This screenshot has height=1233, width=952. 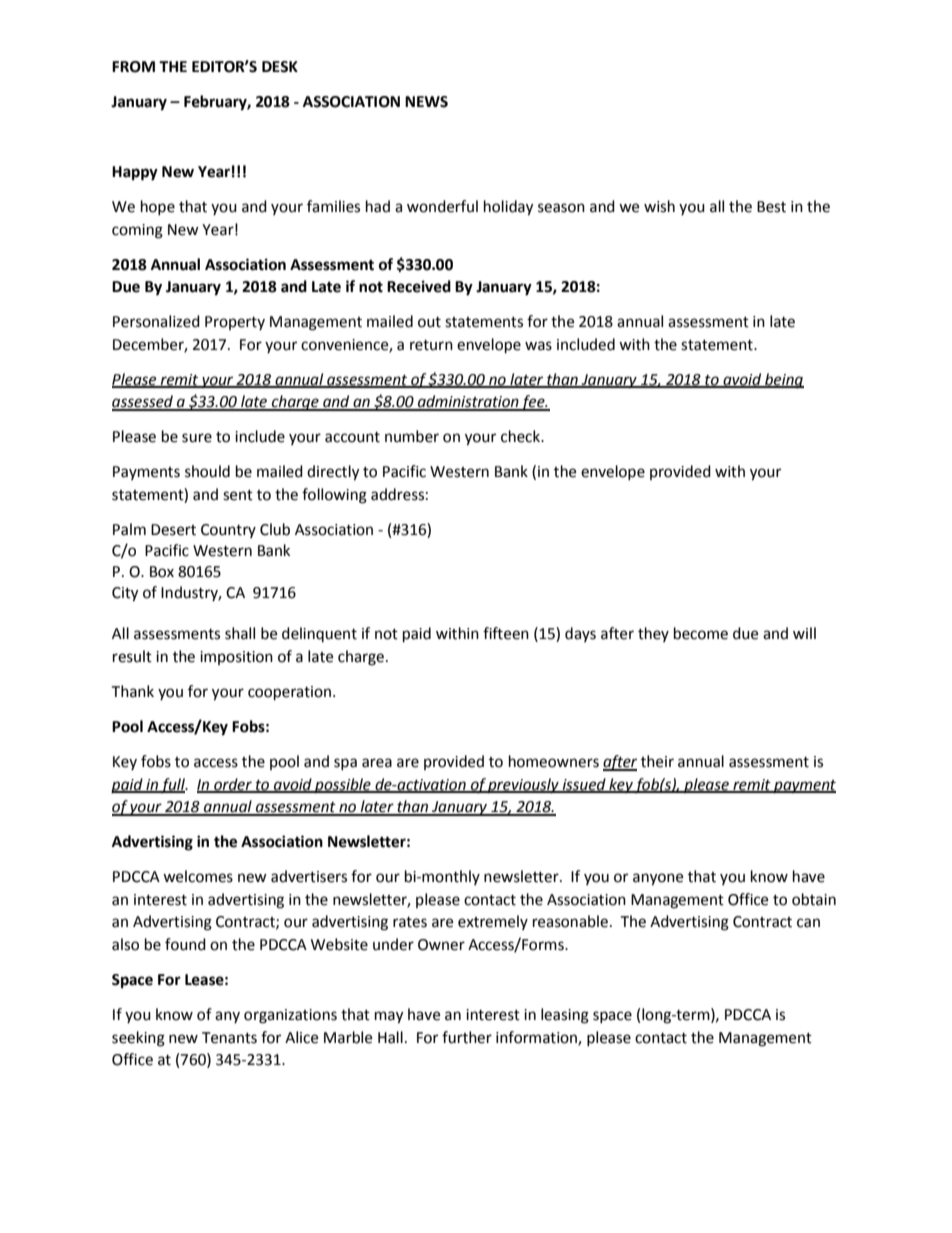 I want to click on DESK, so click(x=280, y=67).
